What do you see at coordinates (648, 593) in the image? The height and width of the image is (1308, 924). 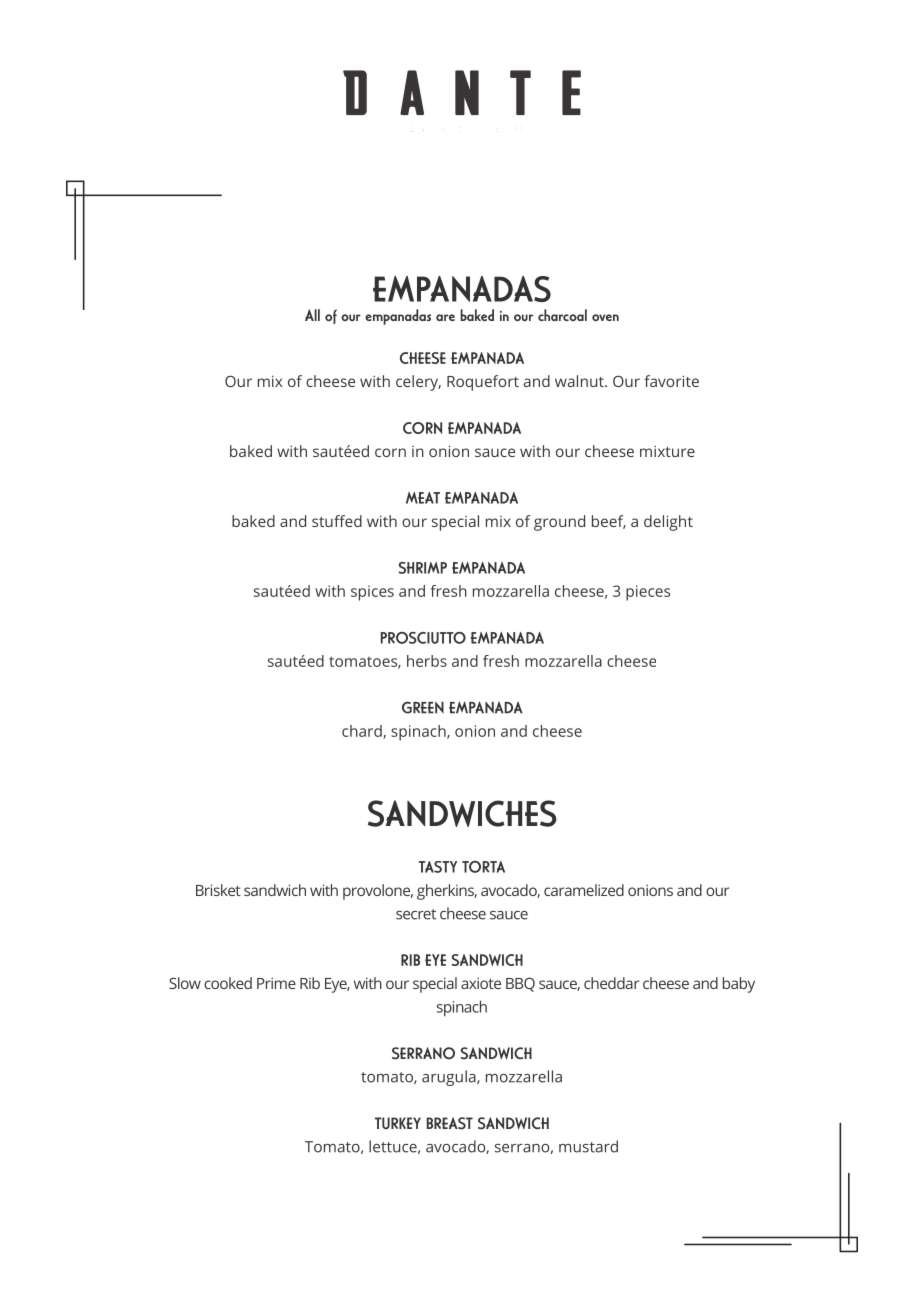 I see `pieces` at bounding box center [648, 593].
